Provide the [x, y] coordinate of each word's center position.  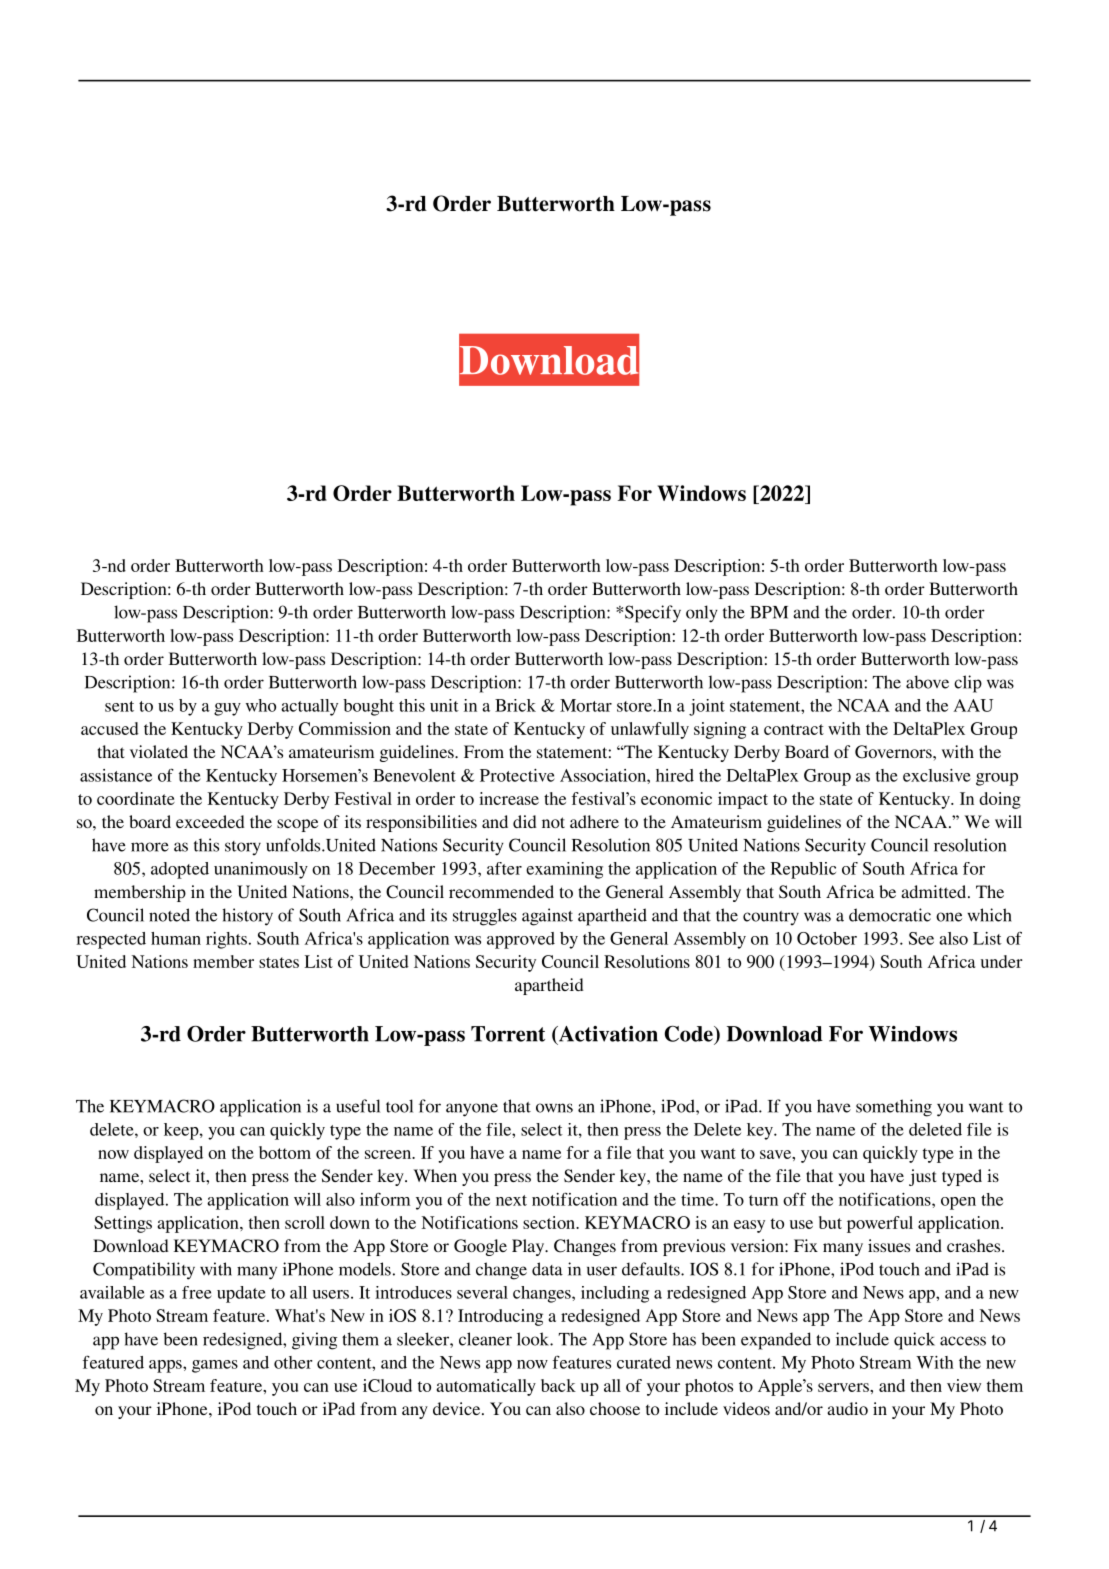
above [927, 682]
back [558, 1385]
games [215, 1366]
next [511, 1200]
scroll [305, 1222]
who [261, 705]
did [525, 821]
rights [226, 940]
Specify [653, 614]
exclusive [937, 775]
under [1002, 961]
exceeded [210, 821]
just [923, 1177]
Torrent [508, 1034]
